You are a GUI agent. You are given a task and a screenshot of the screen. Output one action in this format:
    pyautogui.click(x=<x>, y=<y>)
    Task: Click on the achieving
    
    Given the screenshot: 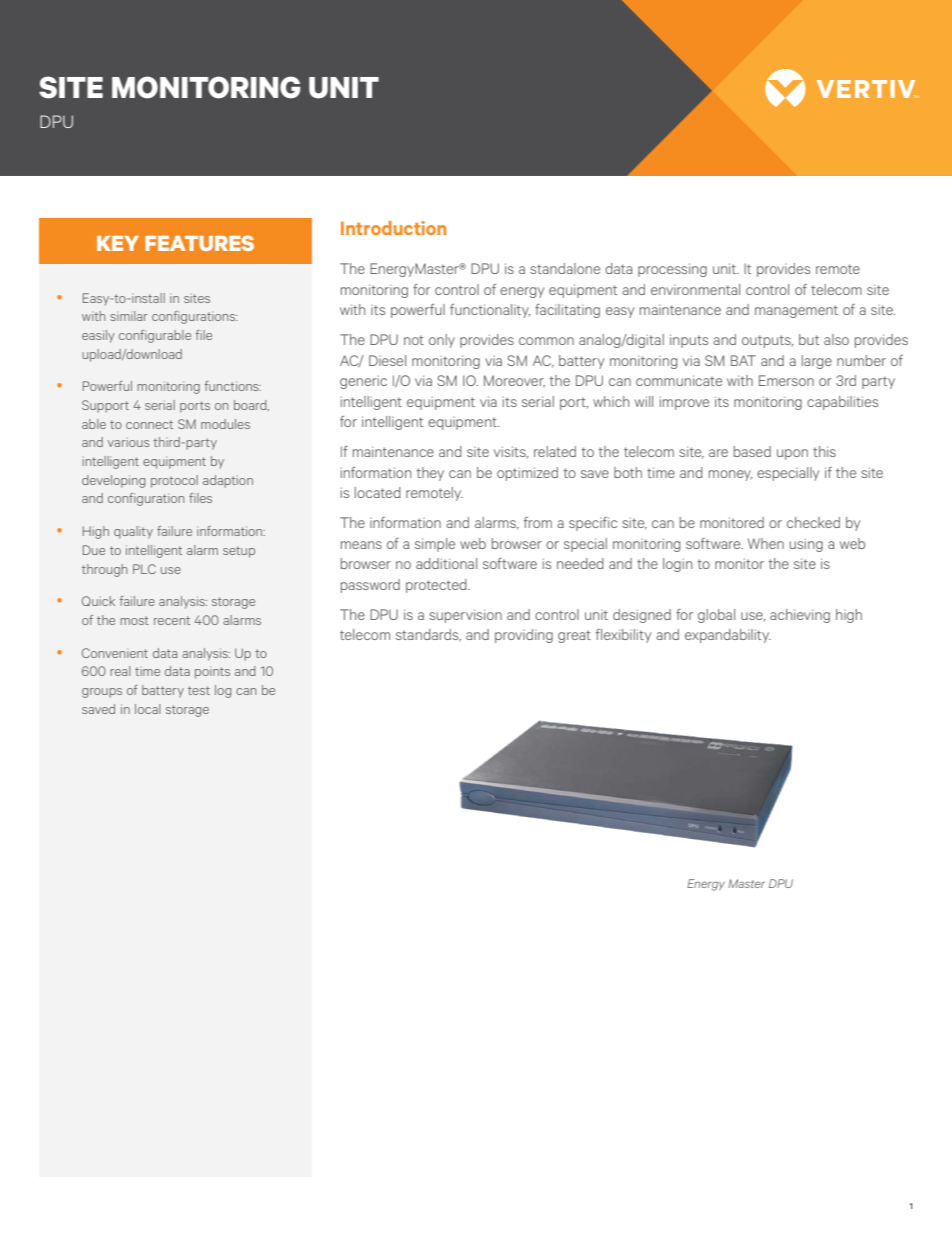 What is the action you would take?
    pyautogui.click(x=800, y=616)
